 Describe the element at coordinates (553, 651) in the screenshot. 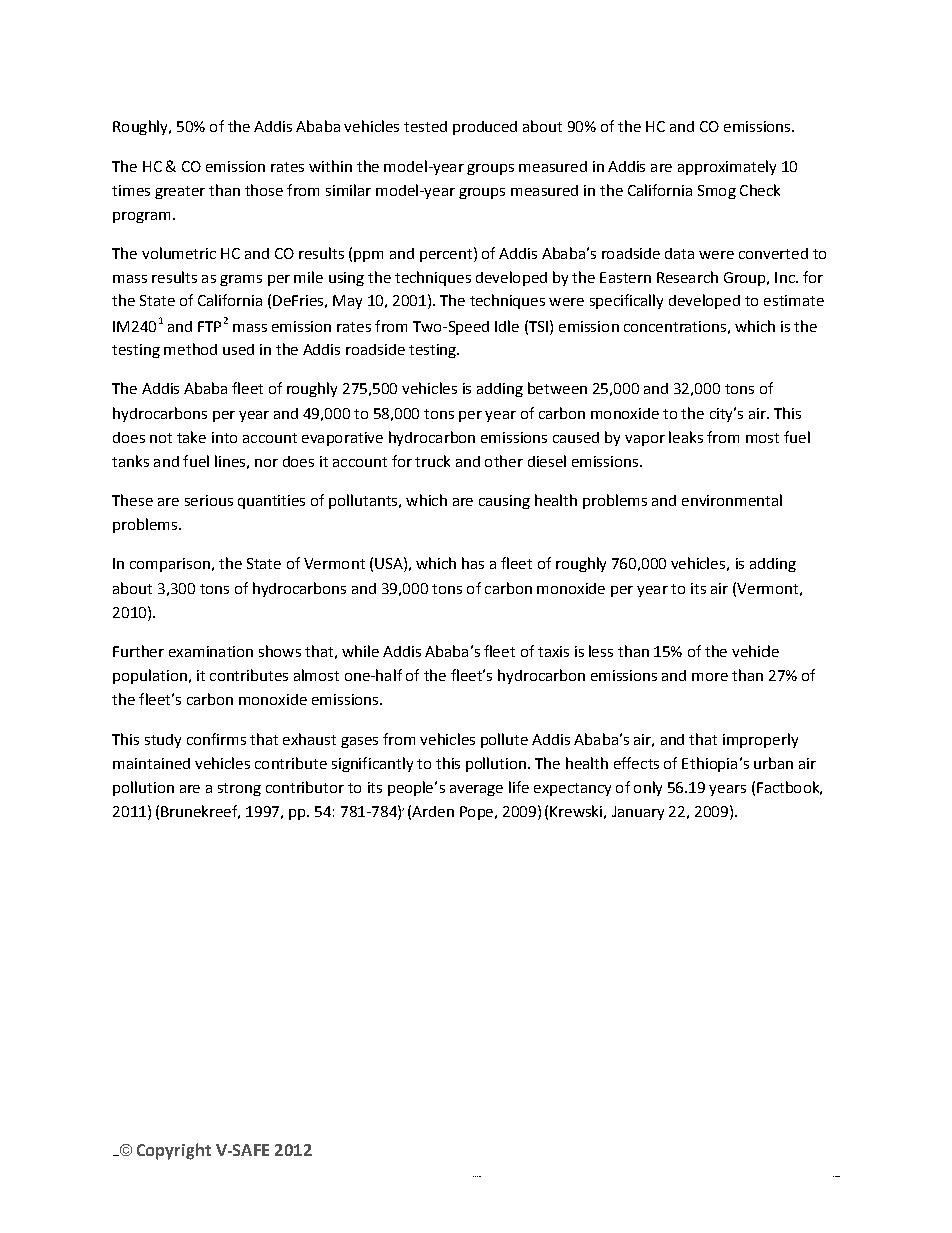

I see `taxis` at that location.
